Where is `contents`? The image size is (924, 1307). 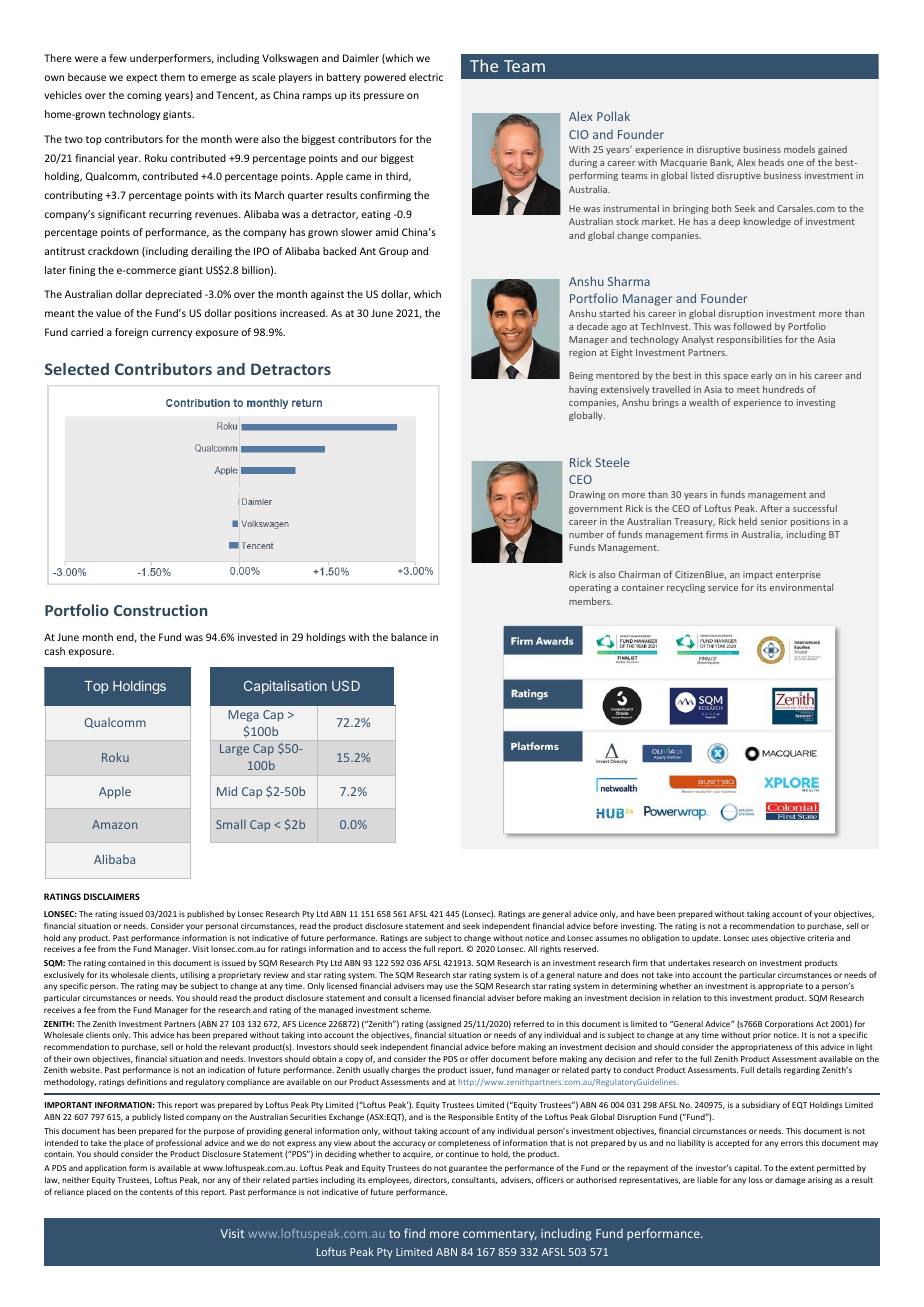
contents is located at coordinates (156, 1192).
